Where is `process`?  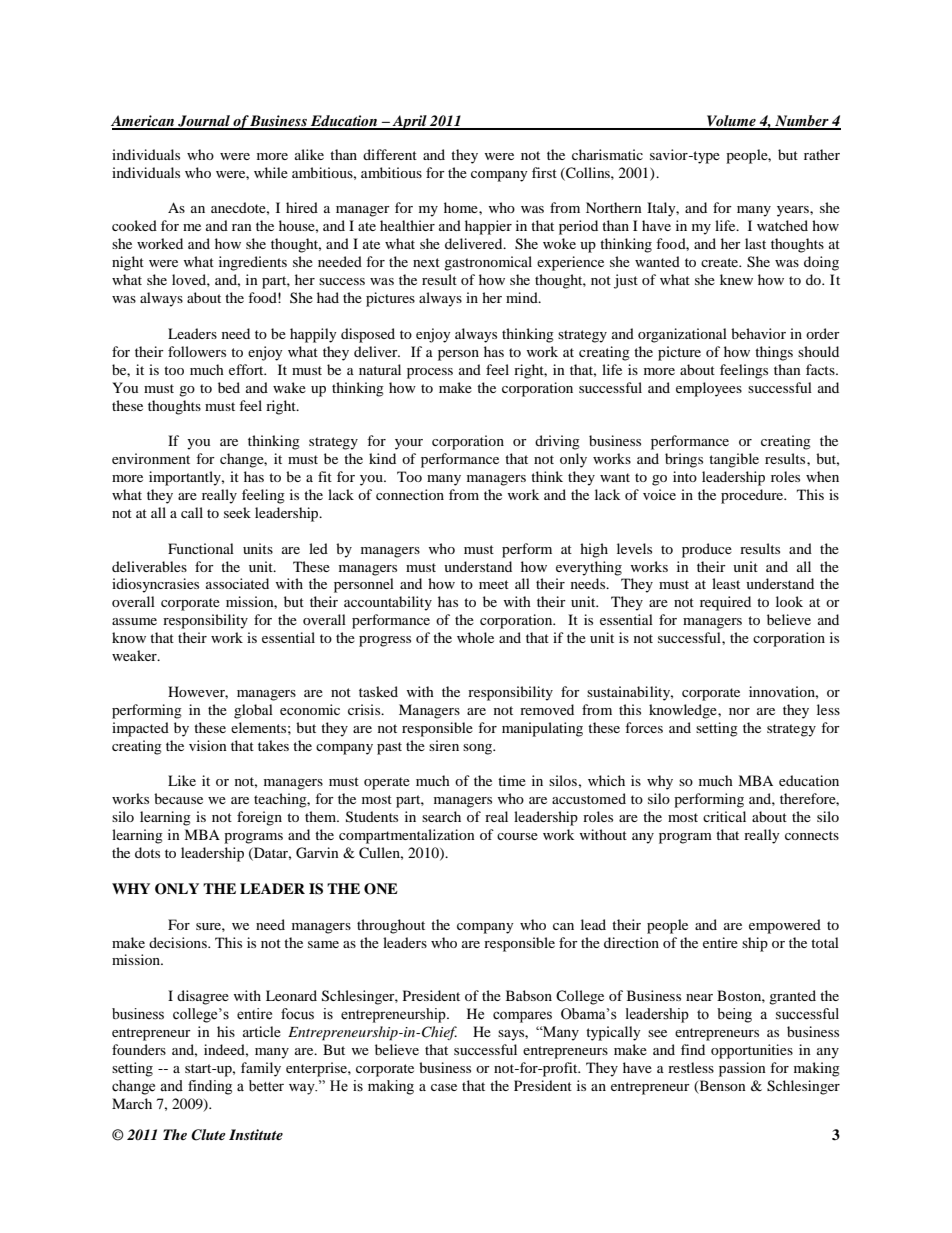
process is located at coordinates (430, 373).
